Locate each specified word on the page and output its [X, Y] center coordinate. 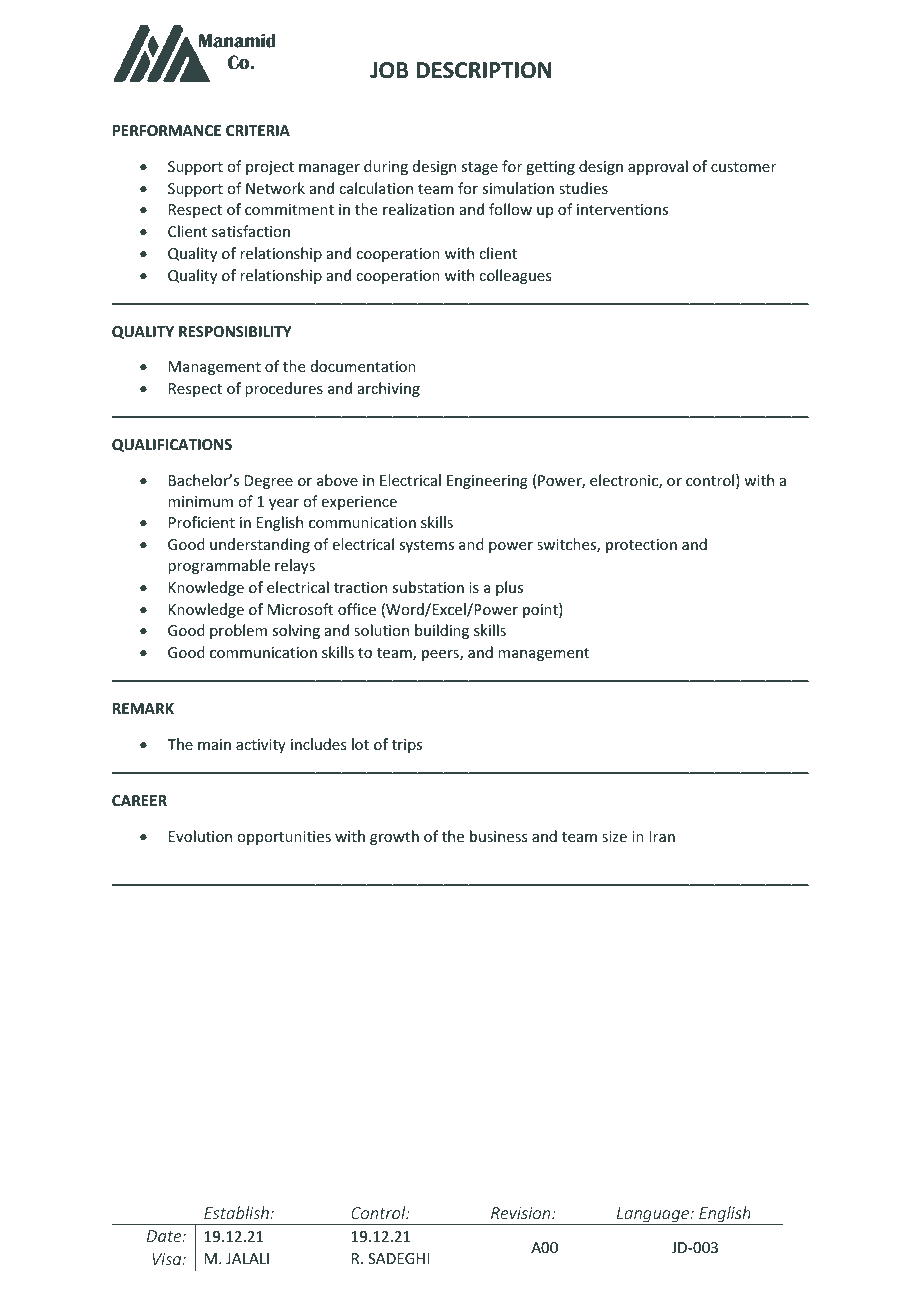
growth [394, 837]
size [614, 836]
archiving [389, 389]
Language [653, 1216]
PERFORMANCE [167, 130]
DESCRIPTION [484, 70]
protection [641, 546]
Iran [662, 836]
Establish [236, 1212]
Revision [522, 1213]
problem [238, 631]
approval [658, 167]
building [442, 631]
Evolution [200, 836]
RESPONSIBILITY [235, 331]
